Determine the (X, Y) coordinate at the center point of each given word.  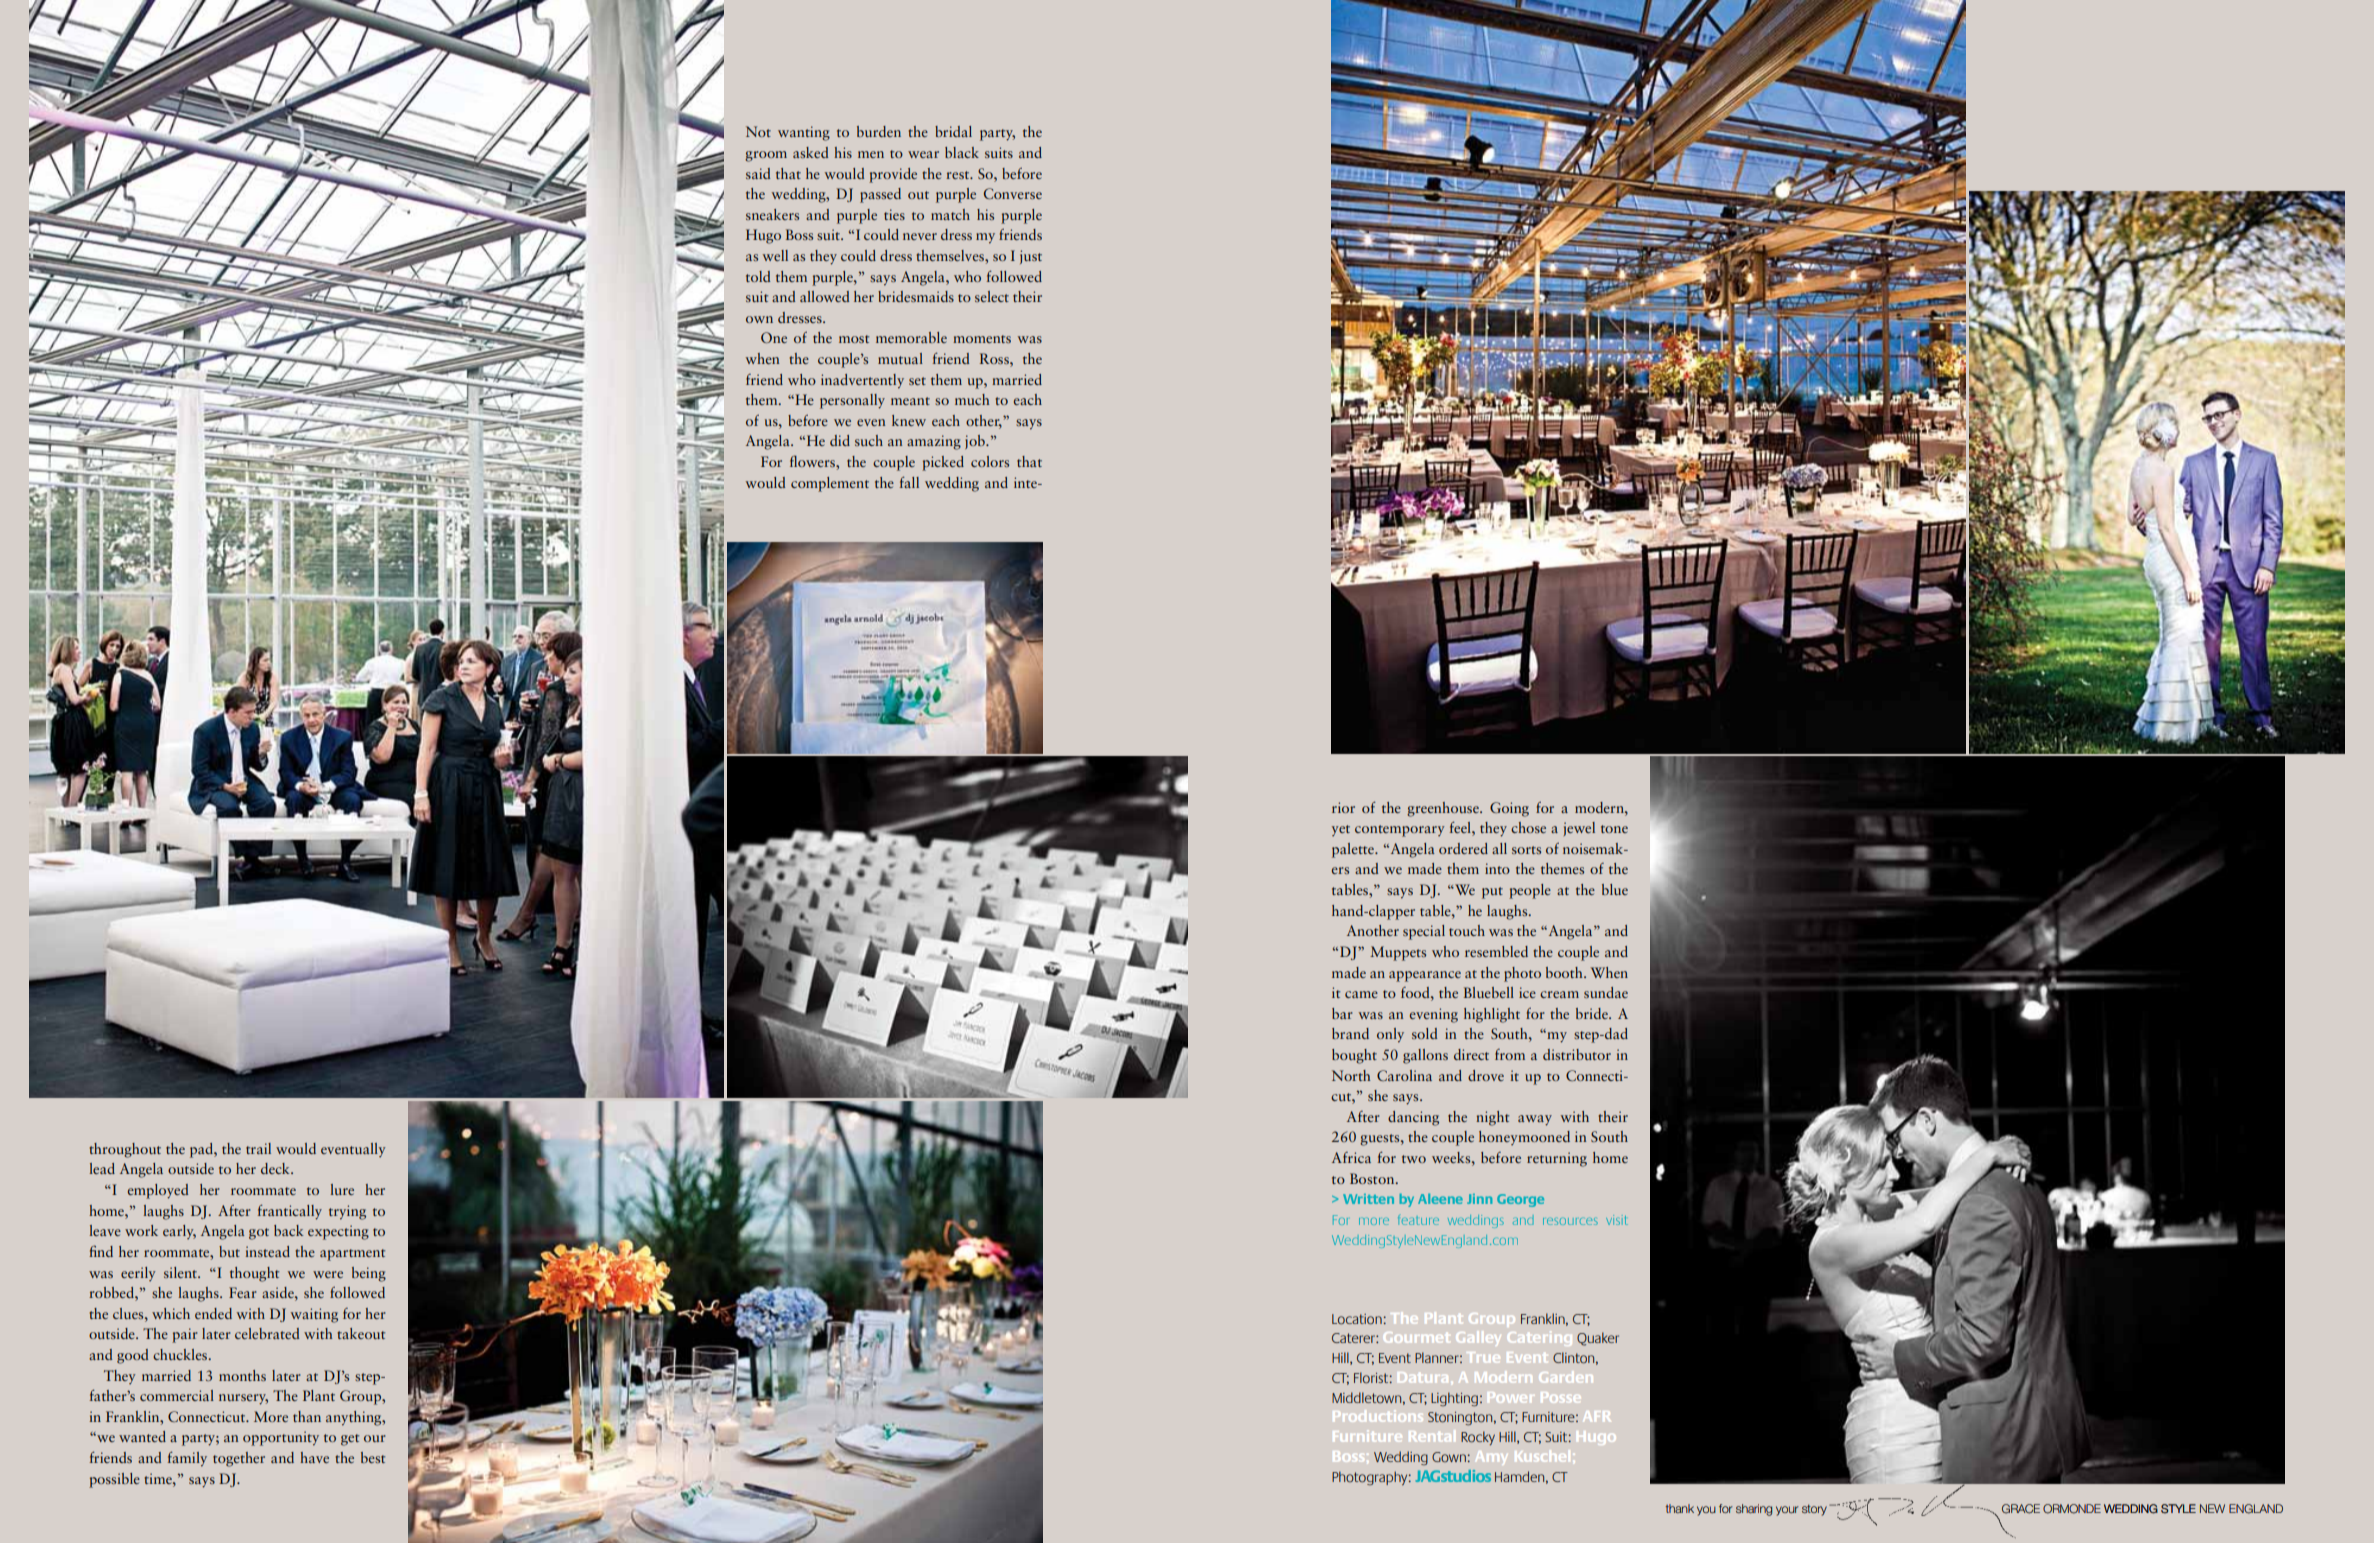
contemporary (1400, 831)
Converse (1013, 193)
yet (1341, 830)
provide (893, 175)
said (758, 173)
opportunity (281, 1438)
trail (258, 1148)
